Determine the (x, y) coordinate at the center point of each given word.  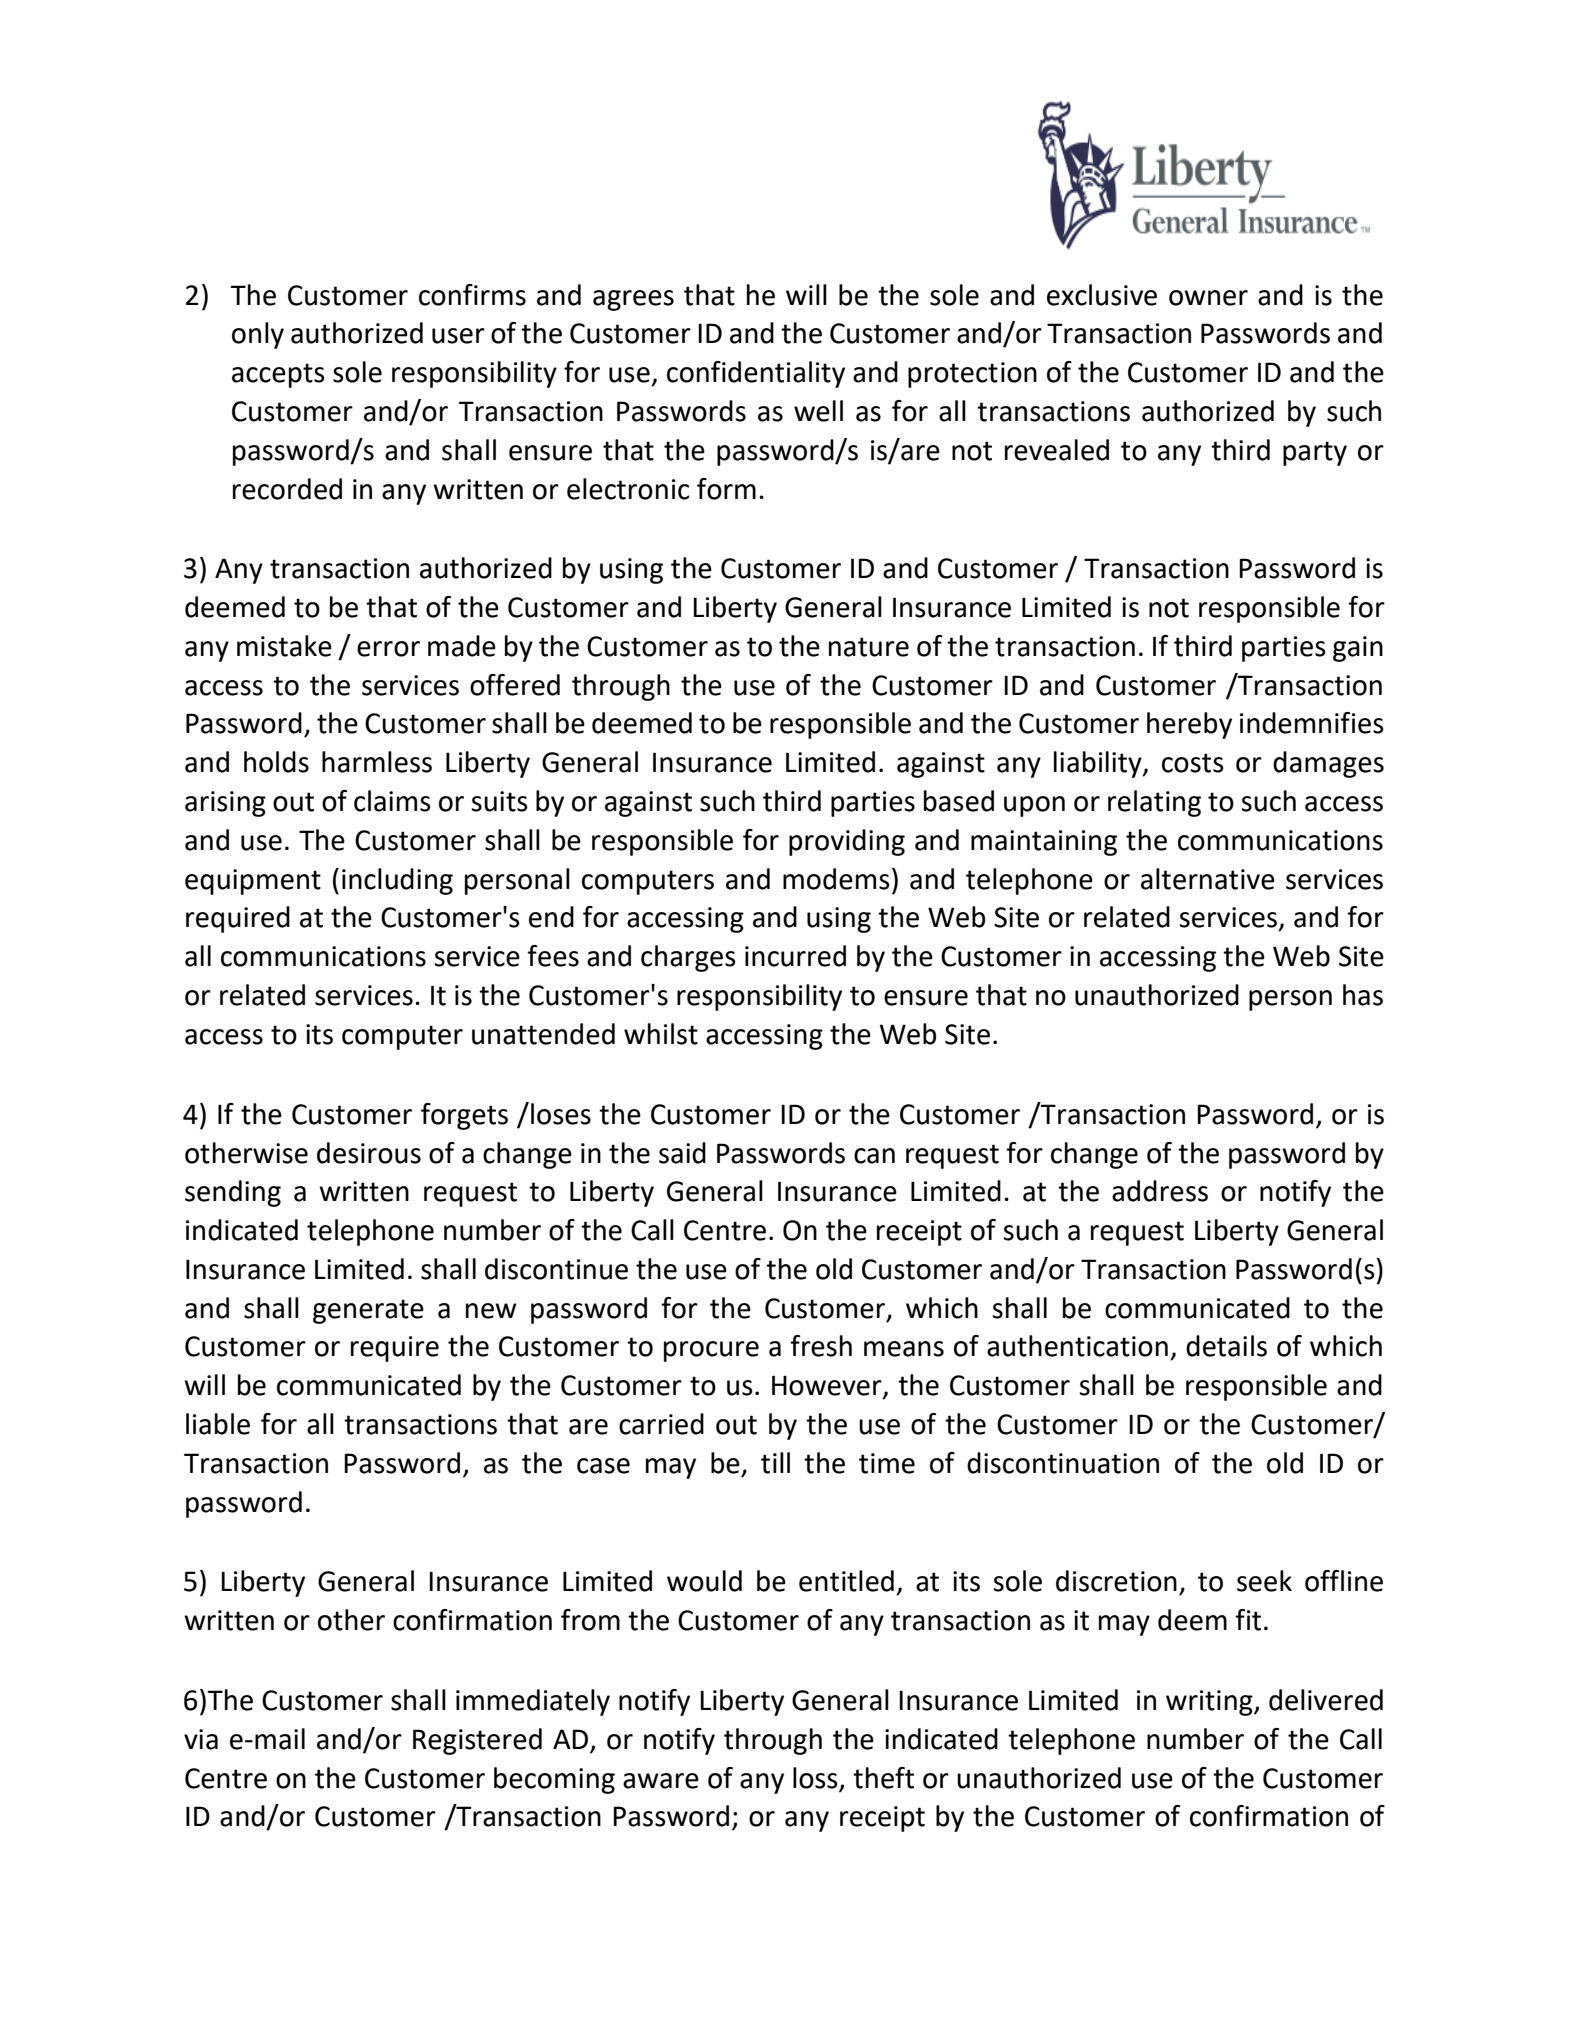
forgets (464, 1116)
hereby (1189, 725)
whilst (661, 1034)
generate (368, 1311)
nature (869, 647)
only (258, 335)
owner (1208, 298)
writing (1210, 1703)
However (828, 1386)
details (1226, 1346)
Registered (477, 1741)
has (1363, 995)
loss (815, 1778)
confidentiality (756, 374)
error (388, 649)
